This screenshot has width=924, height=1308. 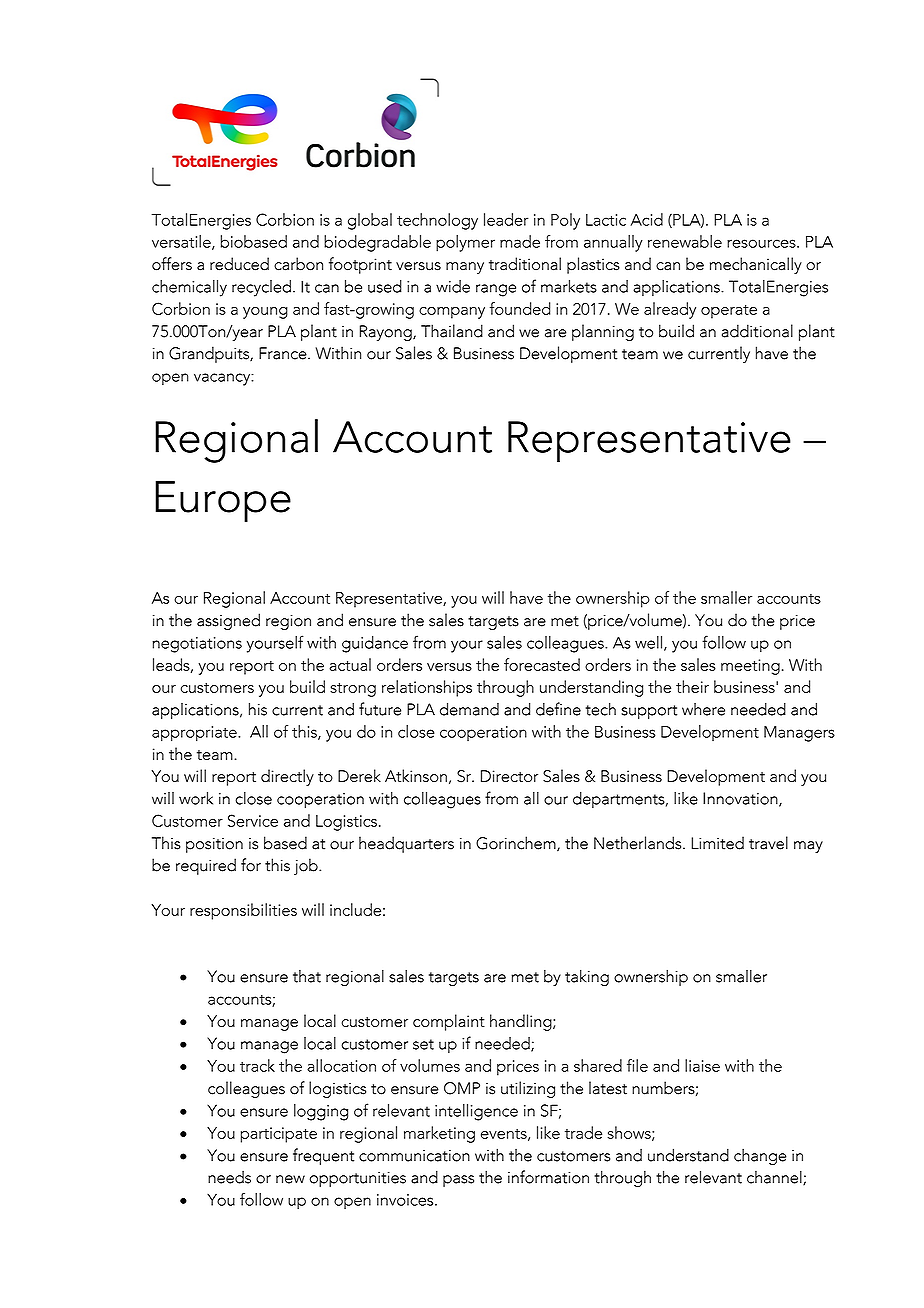 What do you see at coordinates (756, 265) in the screenshot?
I see `mechanically` at bounding box center [756, 265].
